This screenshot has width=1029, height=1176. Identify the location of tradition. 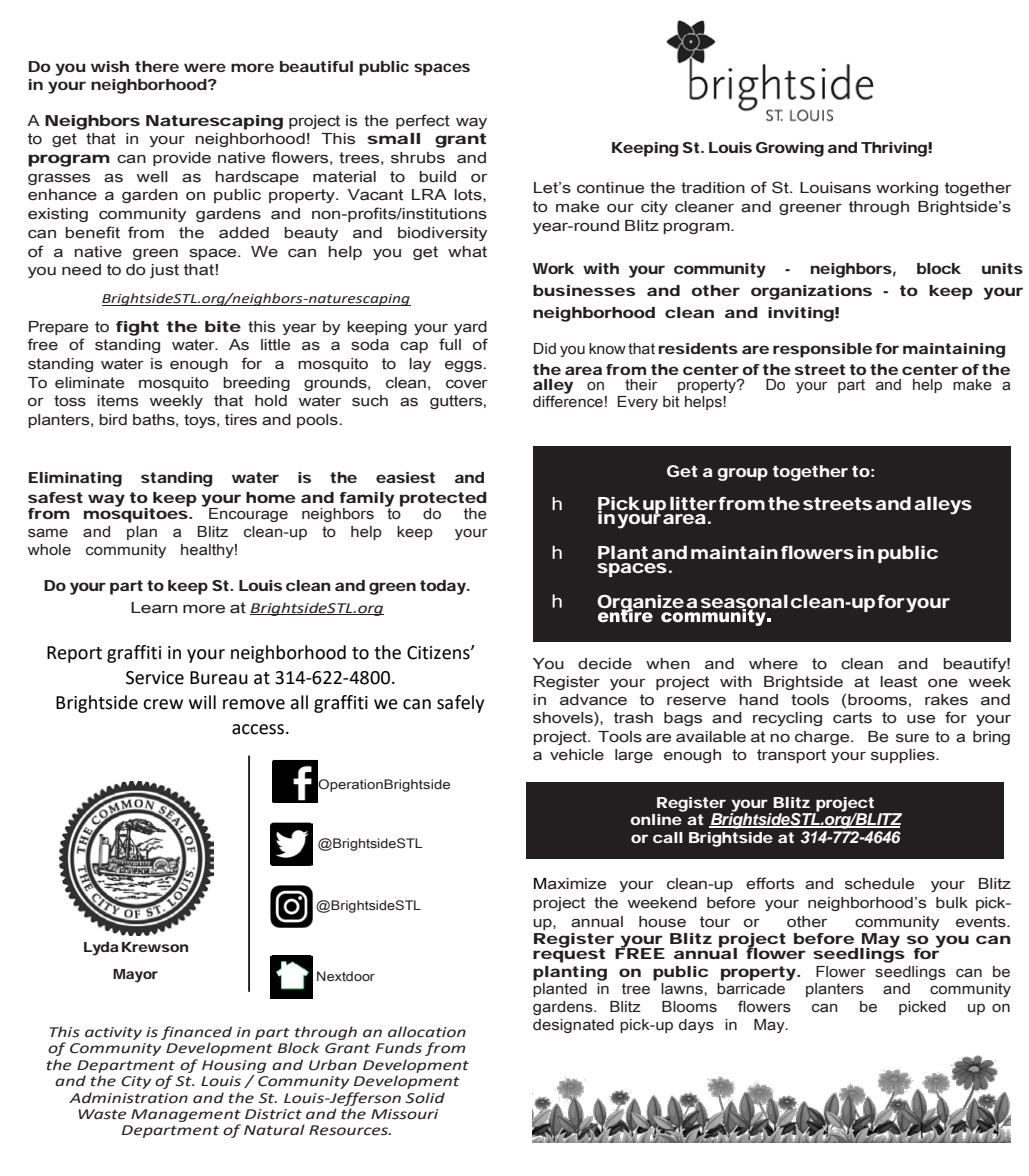
(713, 188).
